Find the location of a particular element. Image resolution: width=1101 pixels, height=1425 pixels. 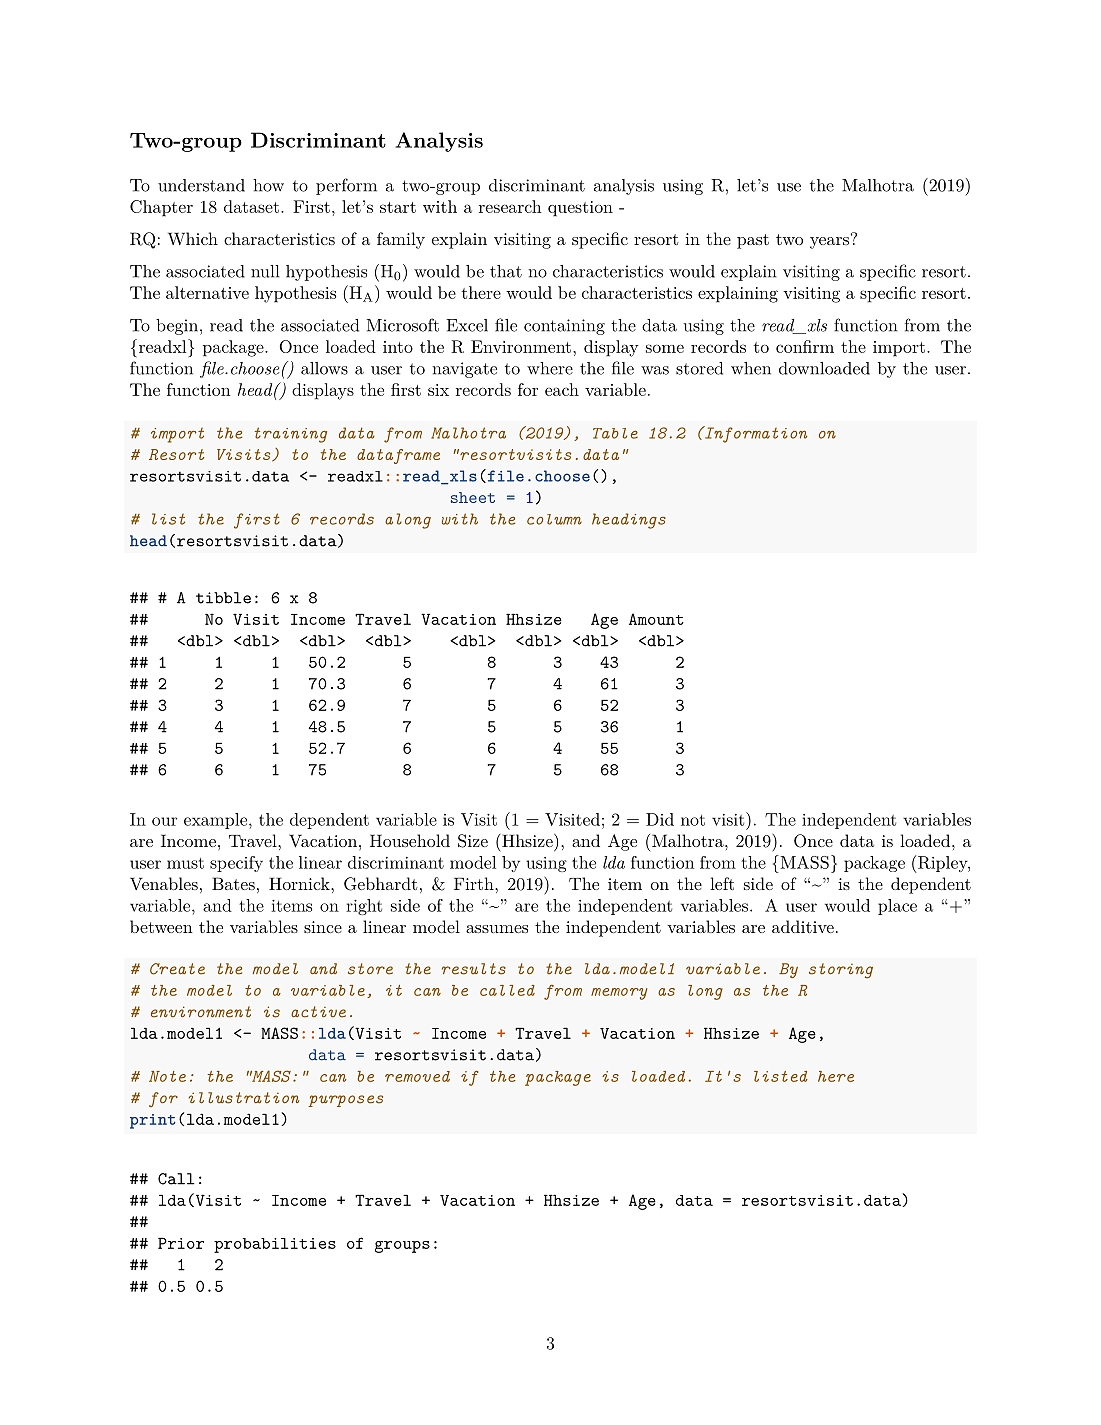

research is located at coordinates (510, 206).
